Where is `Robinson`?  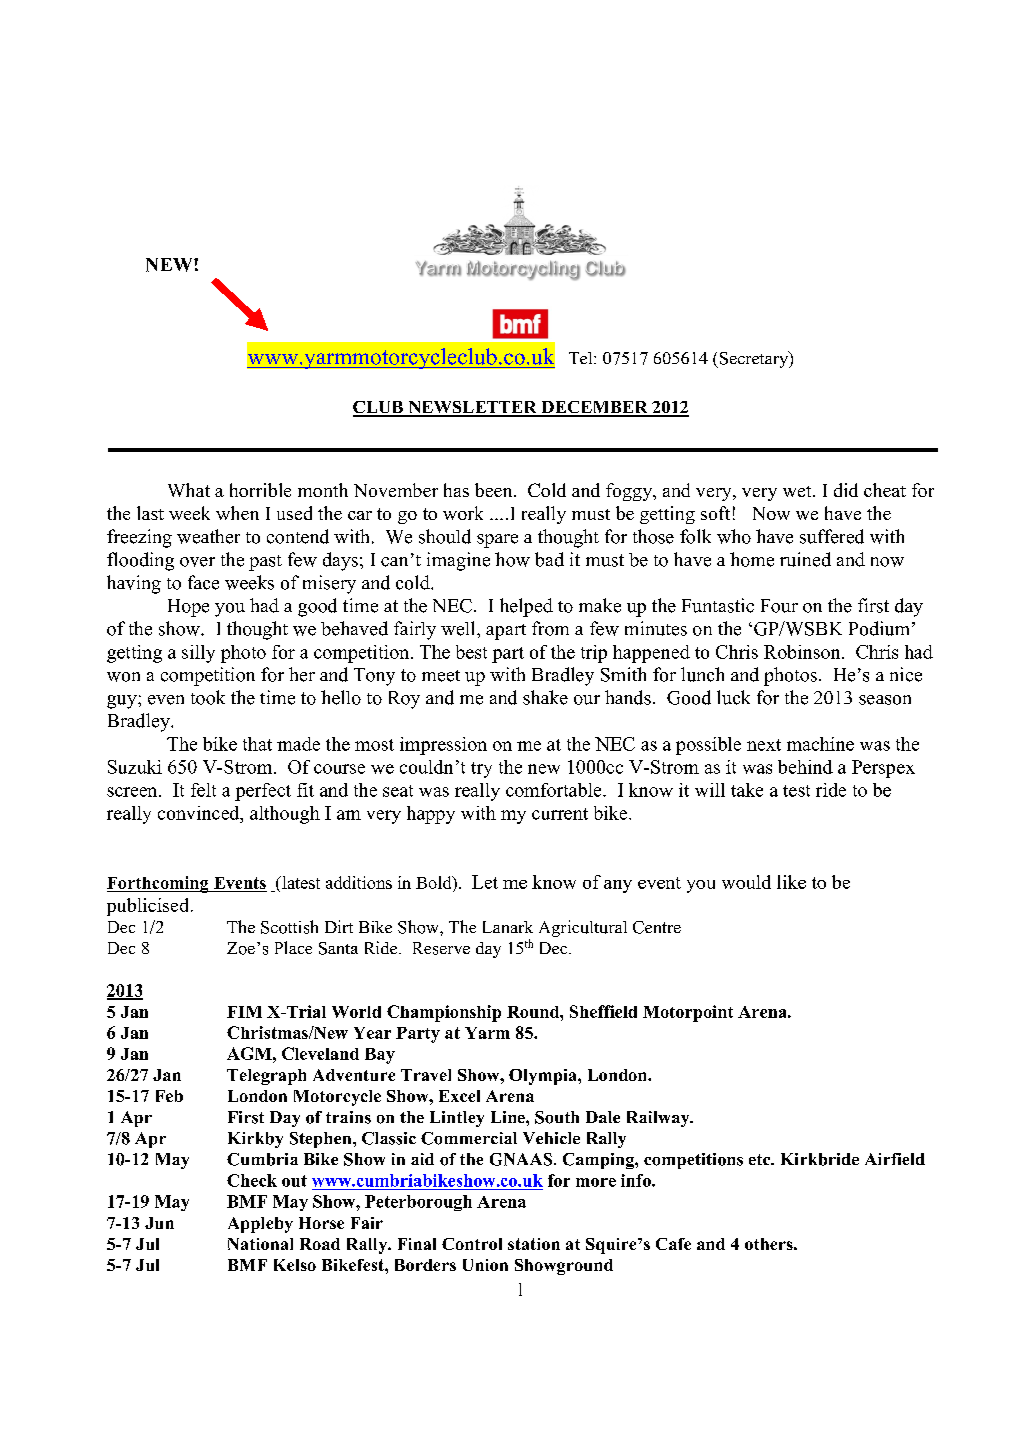 Robinson is located at coordinates (803, 652).
